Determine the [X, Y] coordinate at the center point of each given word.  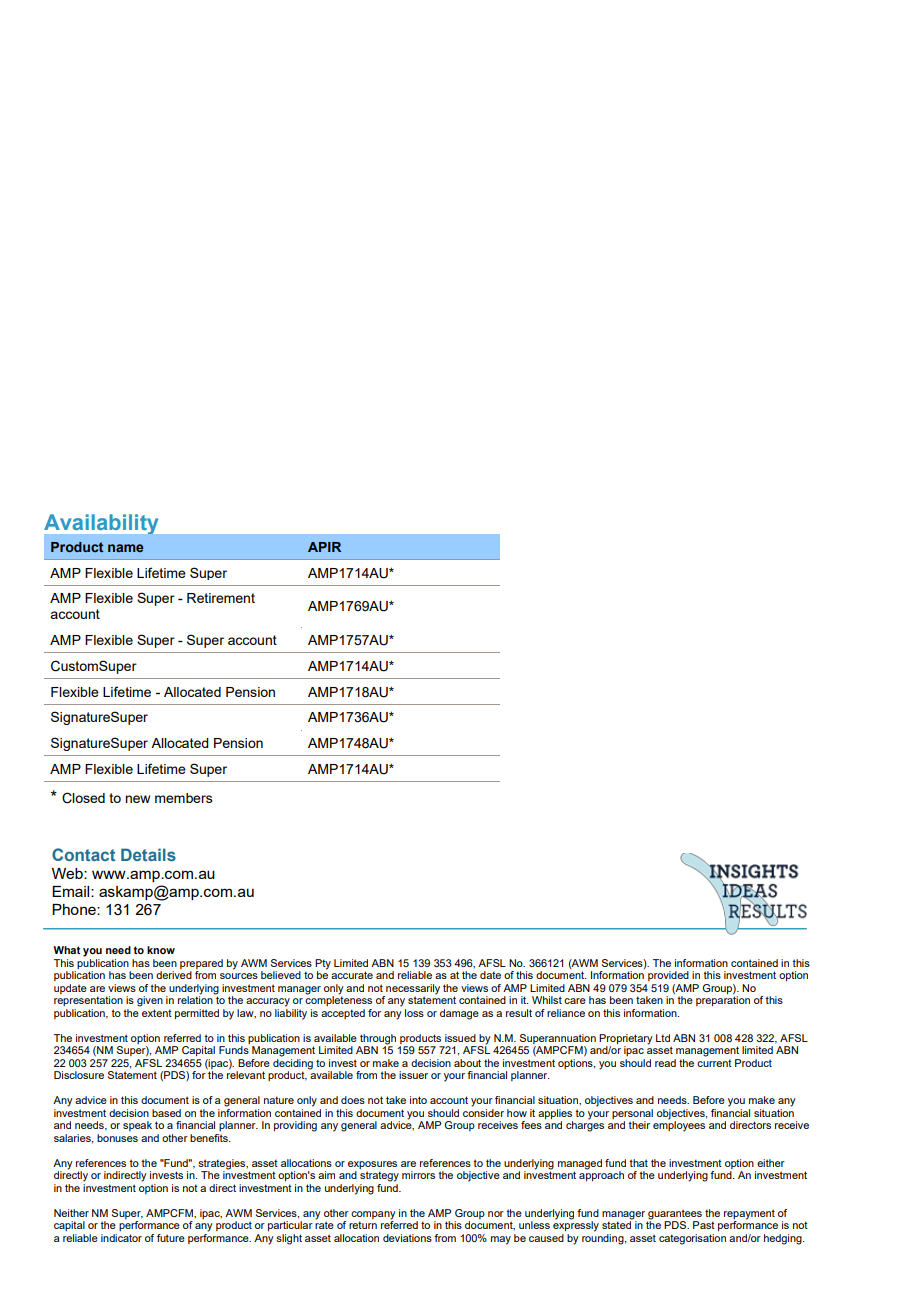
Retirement [221, 598]
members [184, 798]
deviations [407, 1238]
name [125, 548]
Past [704, 1225]
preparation [723, 1000]
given [150, 1001]
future [171, 1238]
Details [148, 854]
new [137, 799]
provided [668, 976]
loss [414, 1013]
